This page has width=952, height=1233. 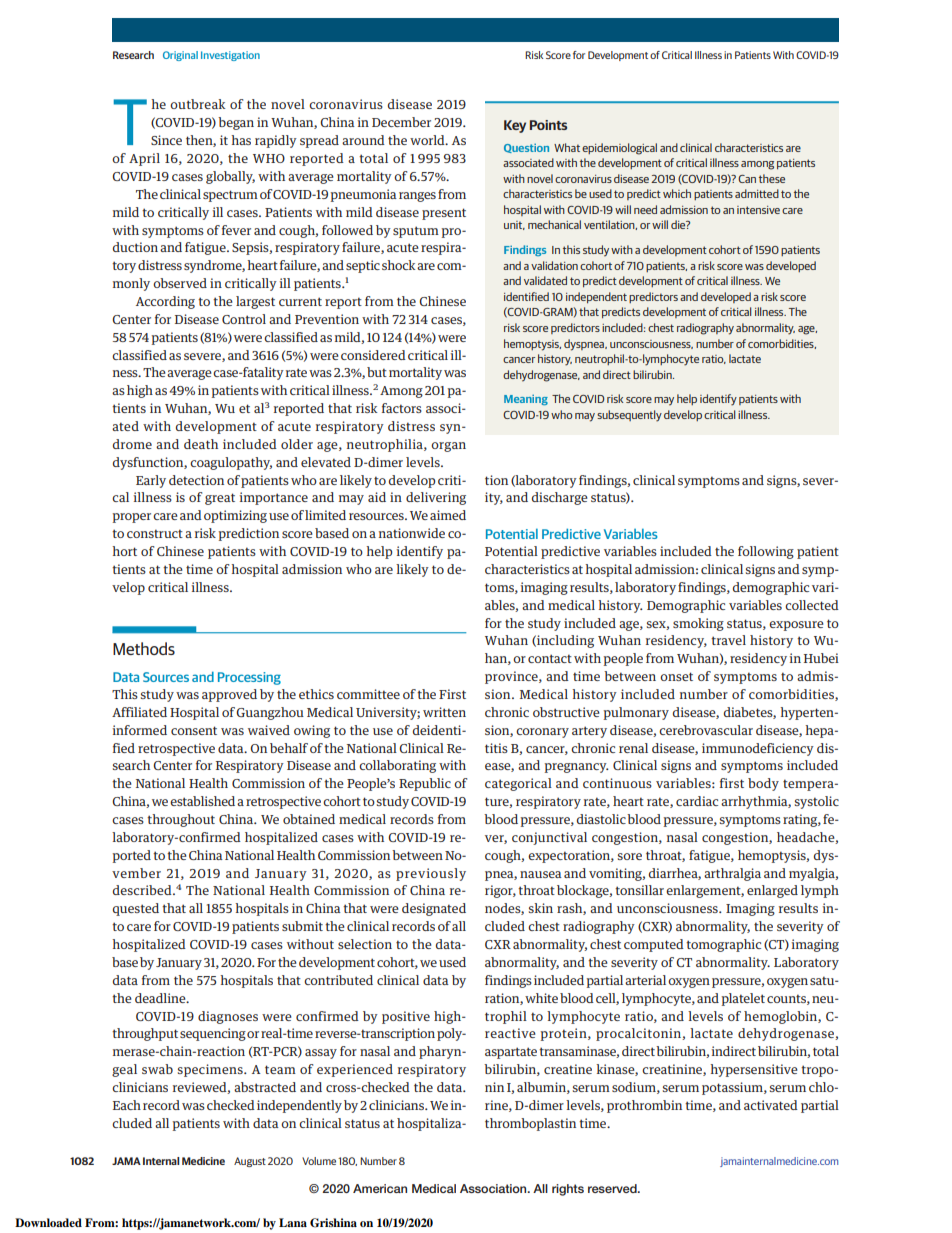 What do you see at coordinates (380, 1188) in the page?
I see `American` at bounding box center [380, 1188].
